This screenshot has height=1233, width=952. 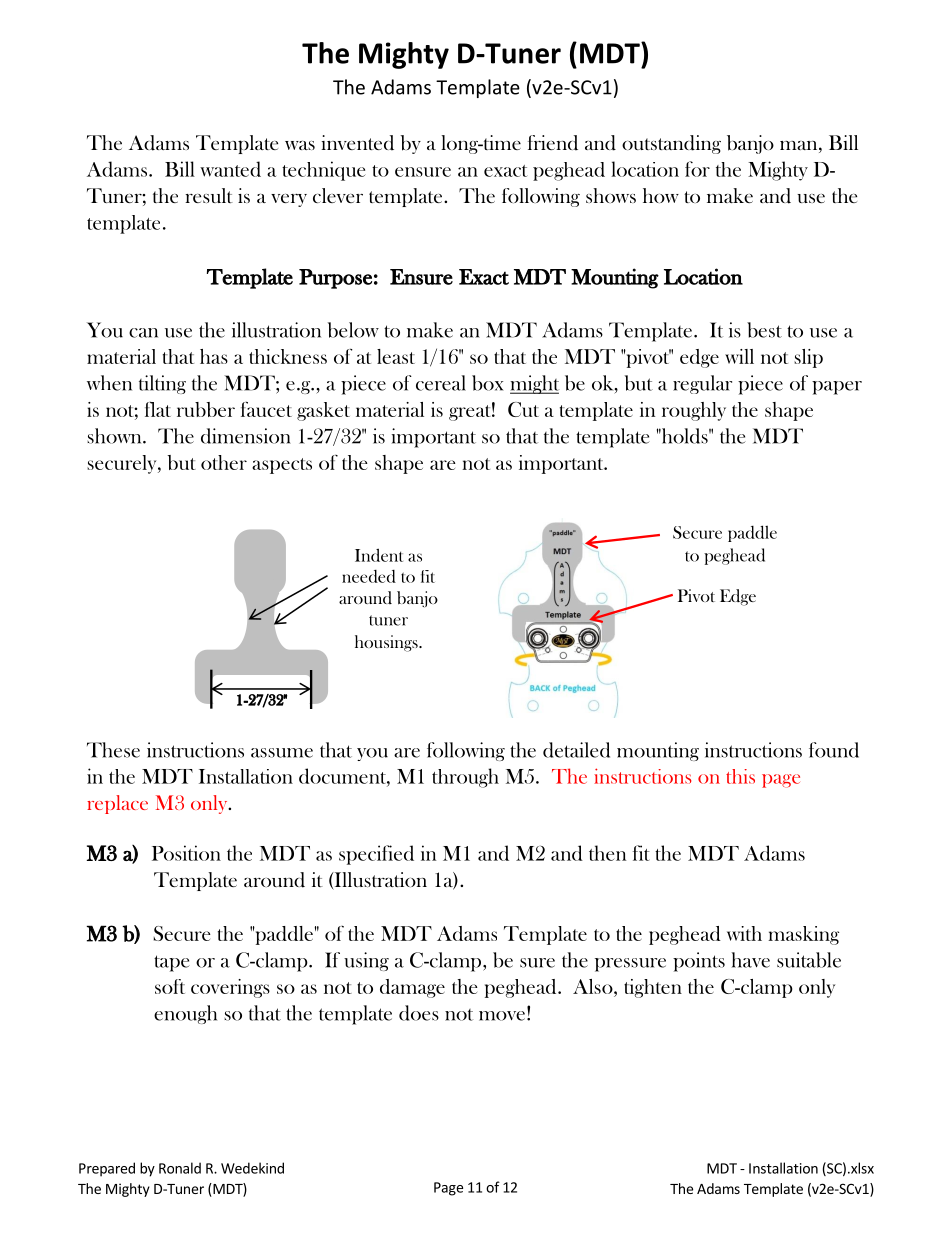 What do you see at coordinates (379, 555) in the screenshot?
I see `Indent` at bounding box center [379, 555].
